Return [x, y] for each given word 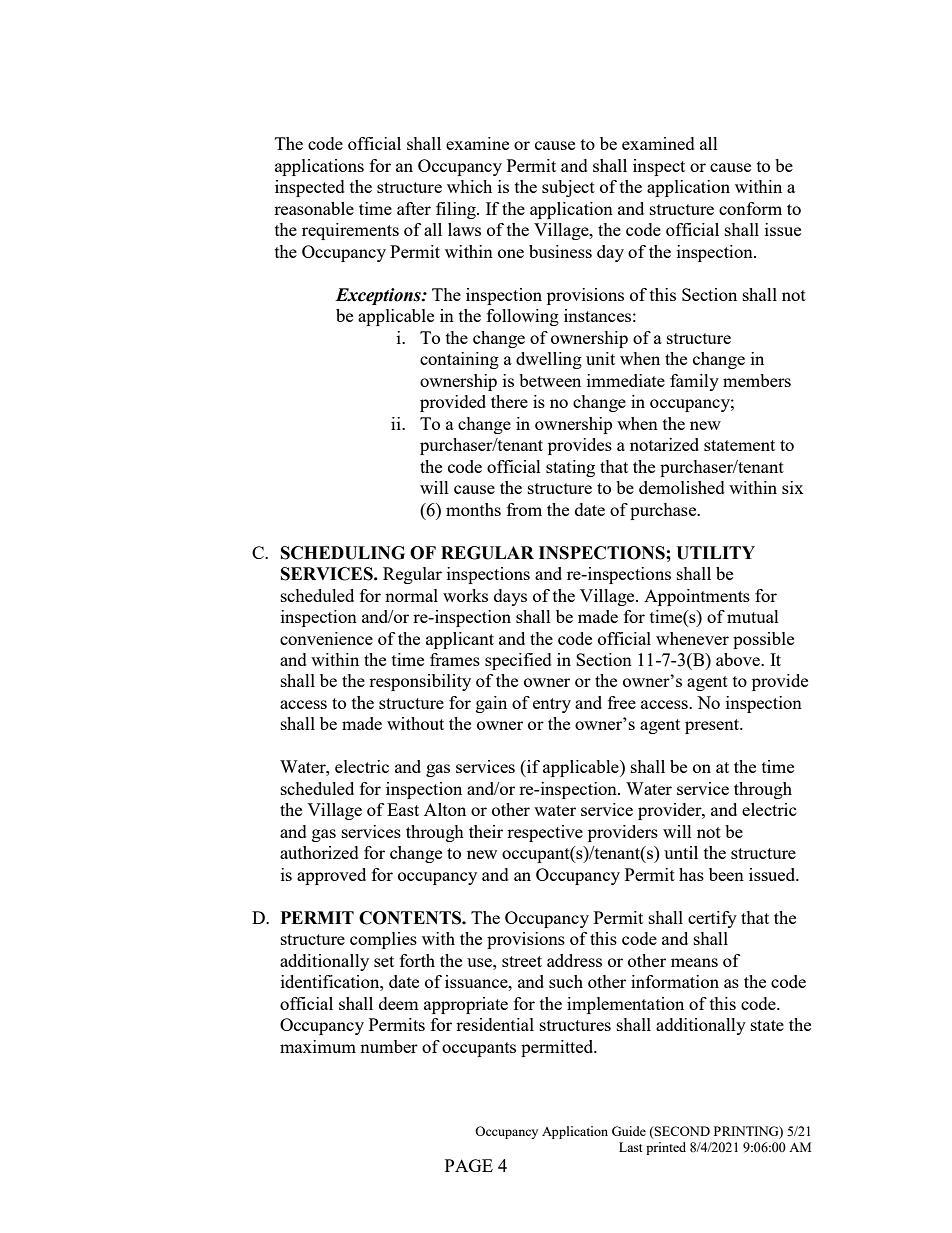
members [757, 380]
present [713, 726]
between [550, 380]
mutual [753, 616]
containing [459, 360]
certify [712, 919]
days [510, 597]
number [389, 1046]
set [384, 961]
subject [568, 188]
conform [750, 208]
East [403, 809]
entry [552, 705]
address [574, 960]
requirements [350, 231]
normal [411, 595]
